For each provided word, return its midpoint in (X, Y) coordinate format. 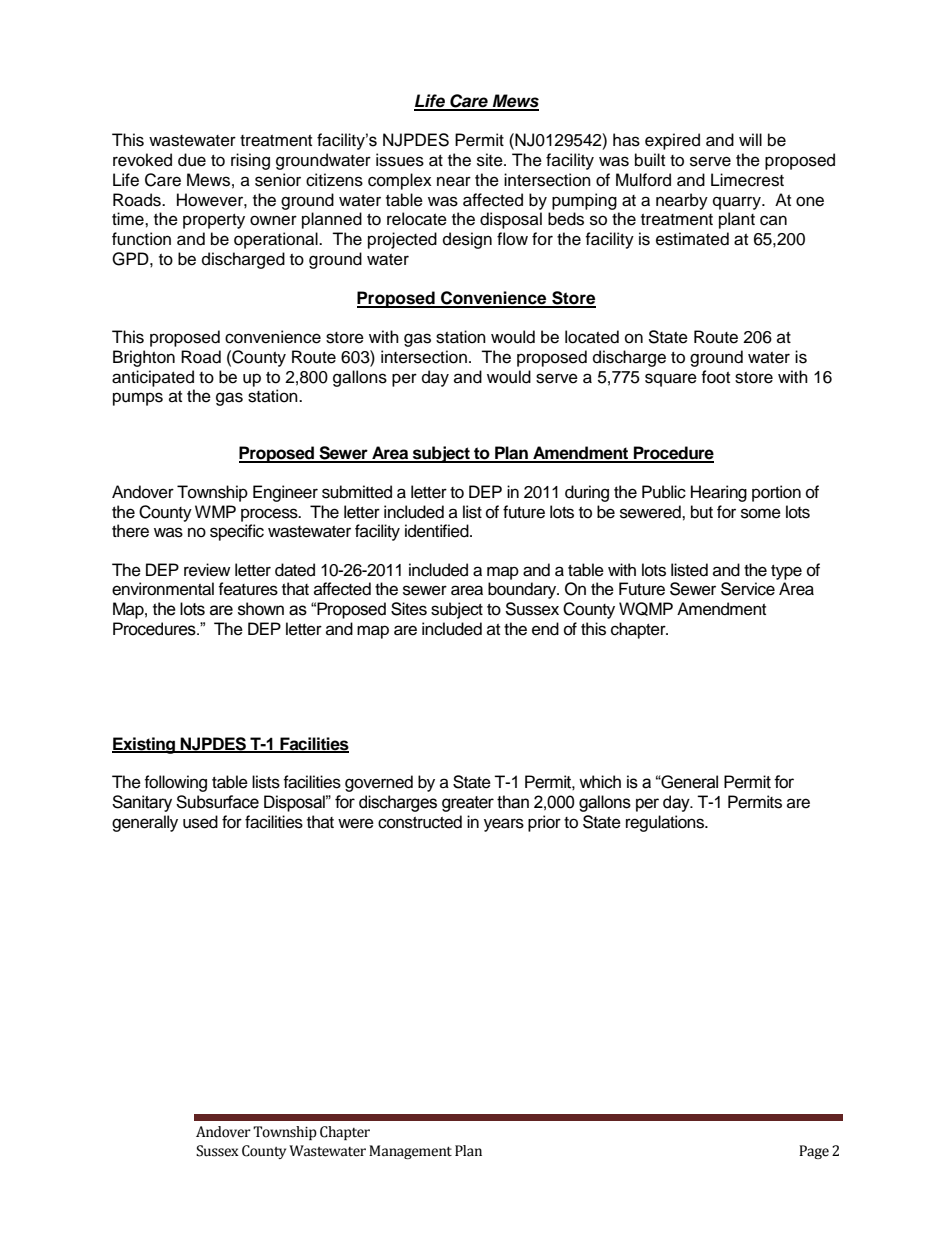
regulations (666, 823)
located (592, 337)
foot (715, 377)
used (200, 822)
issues (400, 160)
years (504, 825)
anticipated (153, 378)
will (750, 139)
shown (261, 609)
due (192, 160)
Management (410, 1152)
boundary (523, 590)
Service (748, 589)
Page (814, 1152)
